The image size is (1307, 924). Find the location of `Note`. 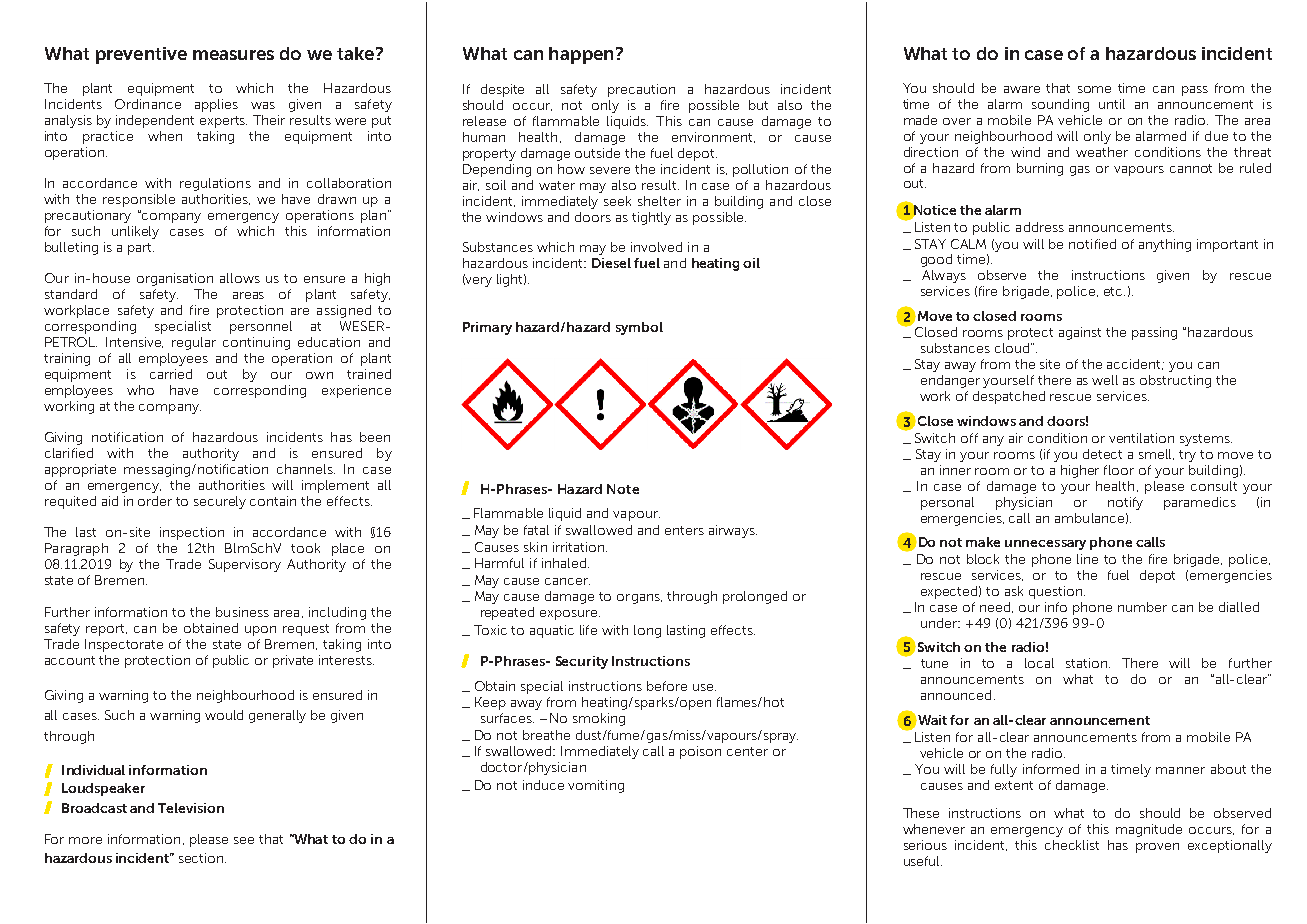

Note is located at coordinates (623, 489).
